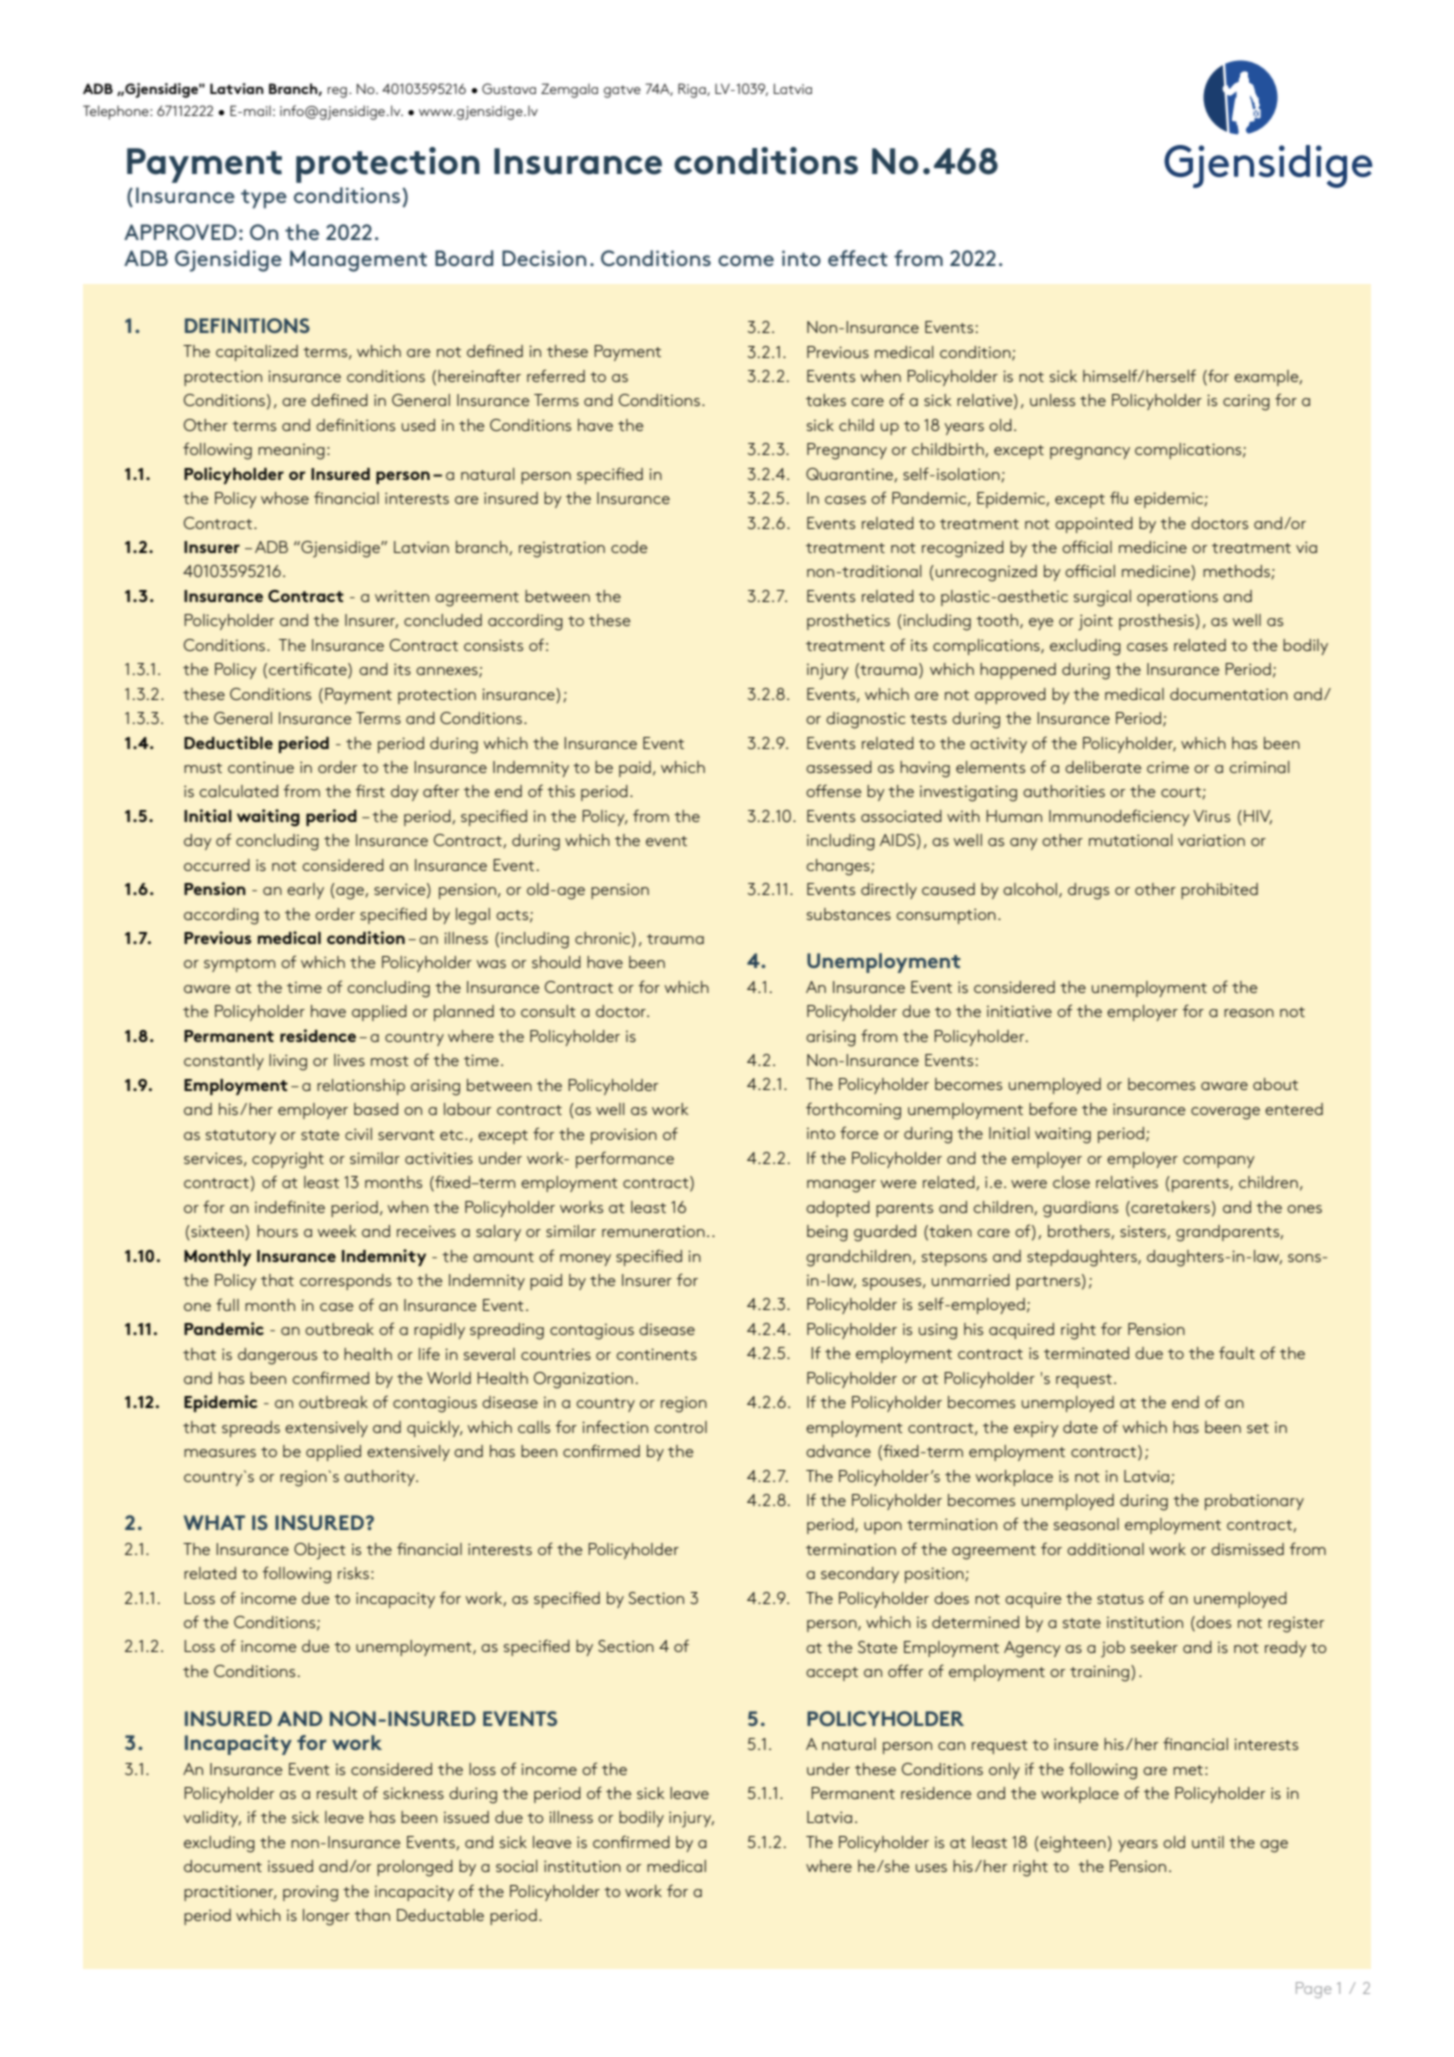 The image size is (1454, 2057). What do you see at coordinates (693, 90) in the image?
I see `Riga` at bounding box center [693, 90].
